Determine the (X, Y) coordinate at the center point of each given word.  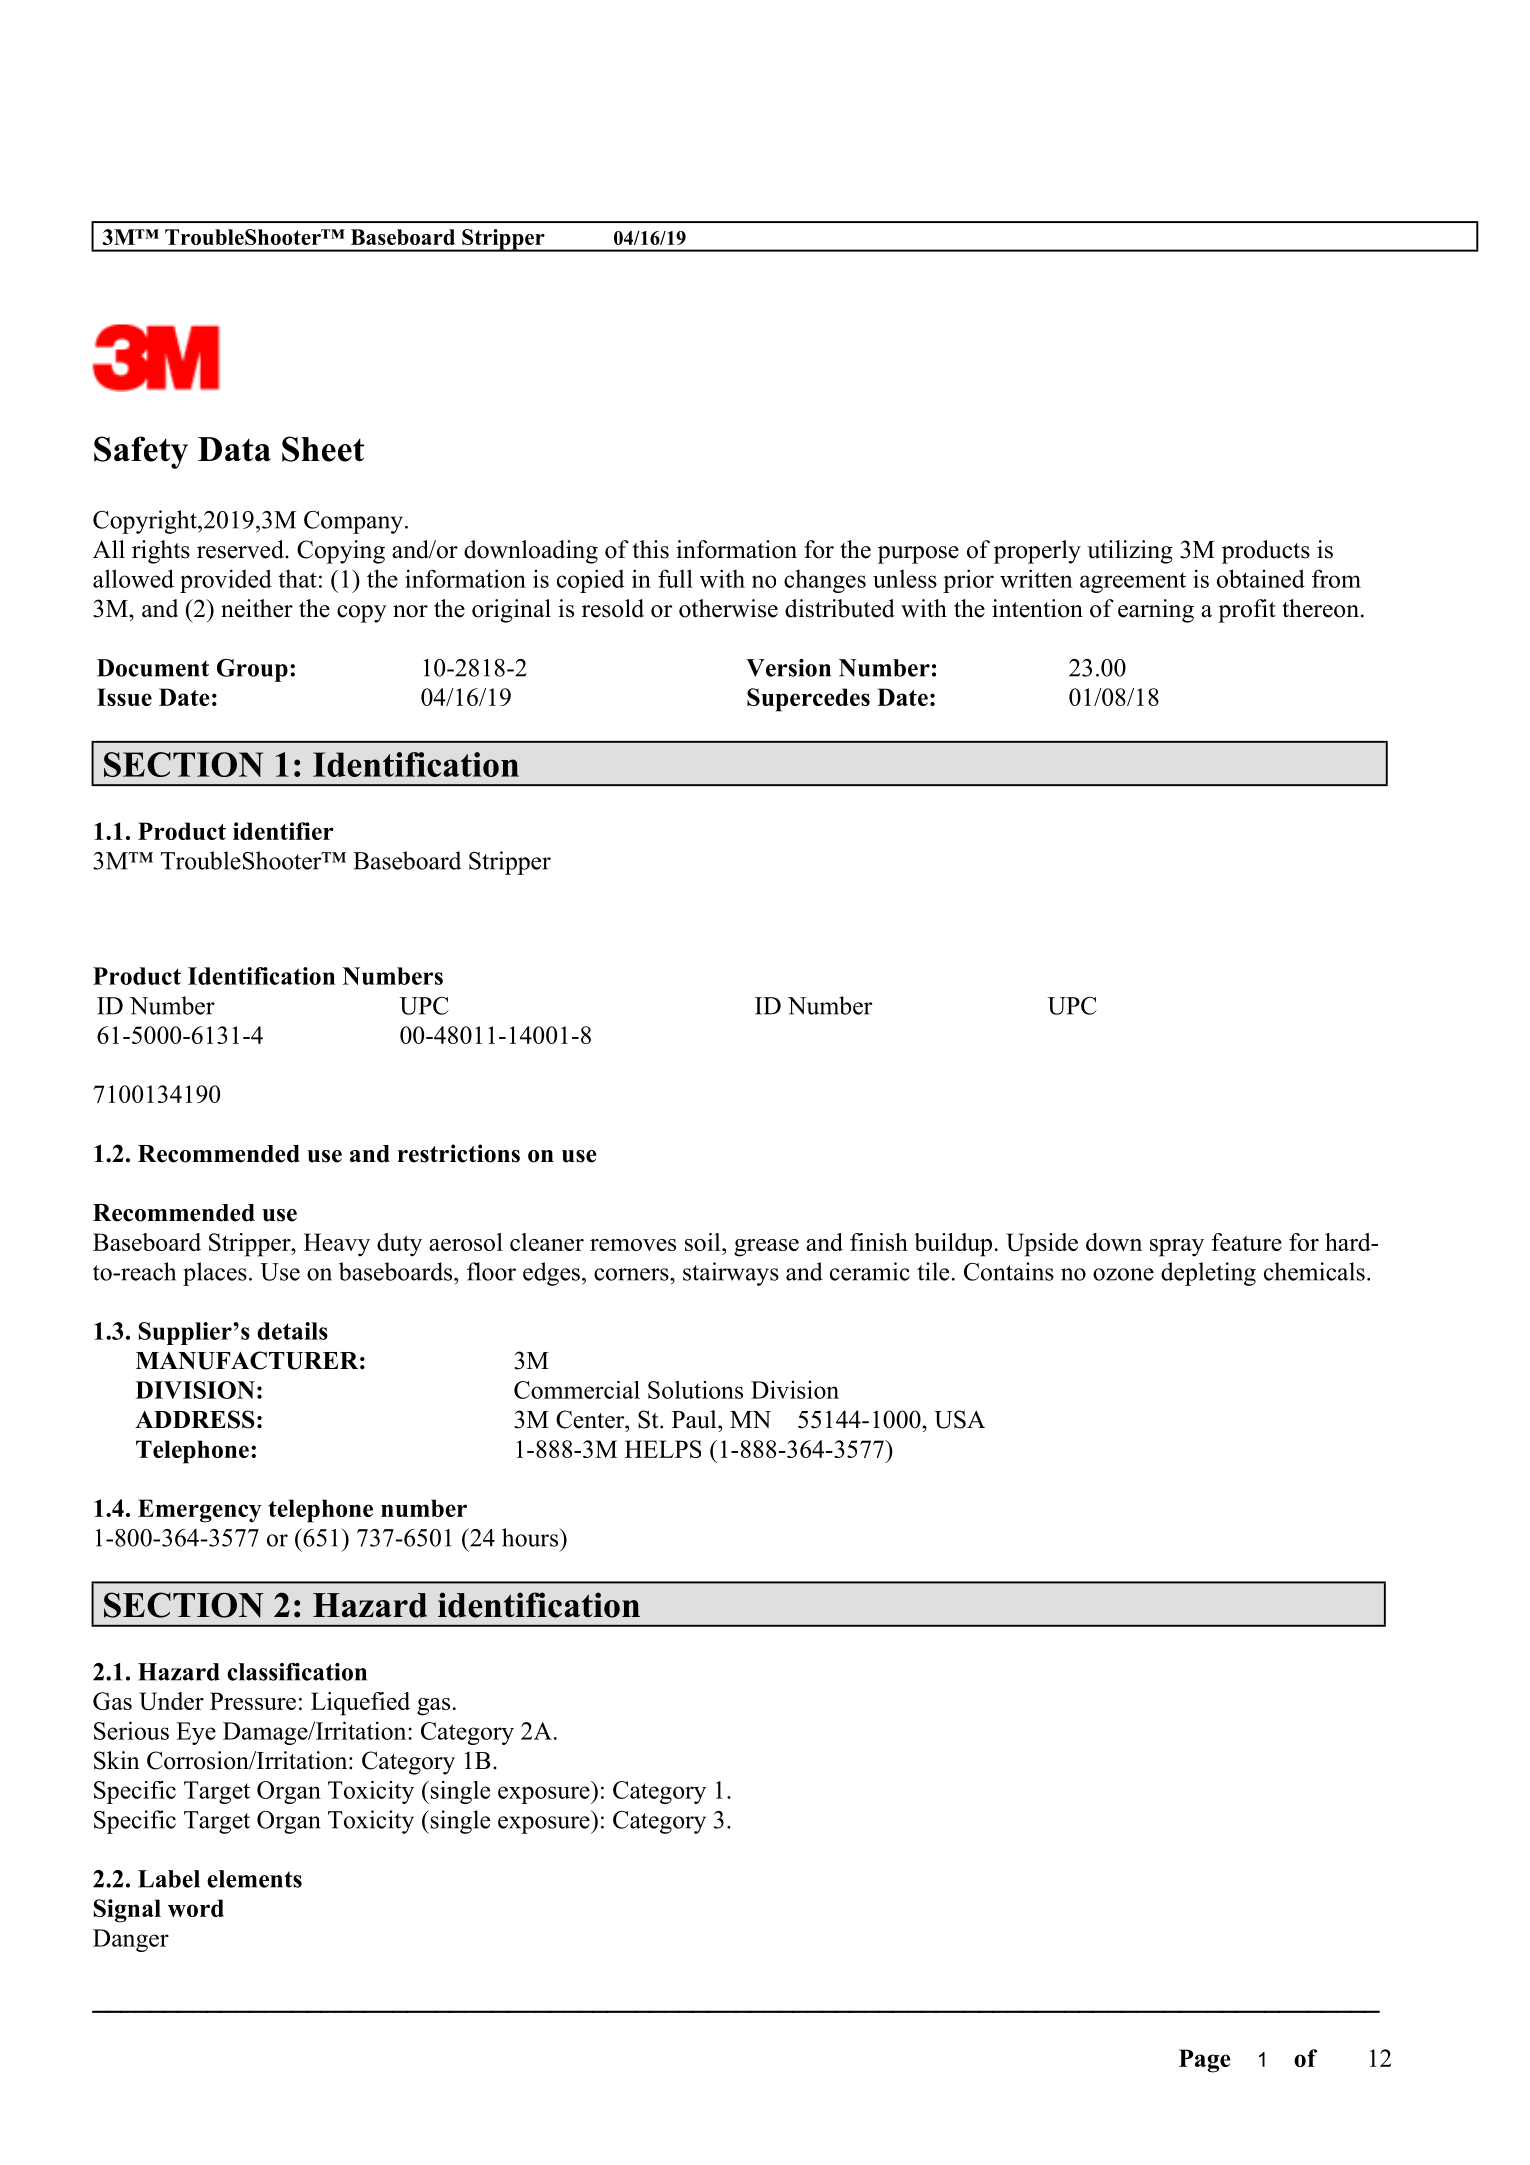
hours (531, 1537)
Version (788, 668)
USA (959, 1419)
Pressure (253, 1701)
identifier (283, 831)
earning (1156, 611)
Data (234, 449)
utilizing (1130, 552)
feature (1246, 1242)
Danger (131, 1940)
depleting (1208, 1274)
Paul (695, 1419)
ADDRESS (195, 1419)
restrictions (459, 1153)
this (651, 549)
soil (704, 1242)
